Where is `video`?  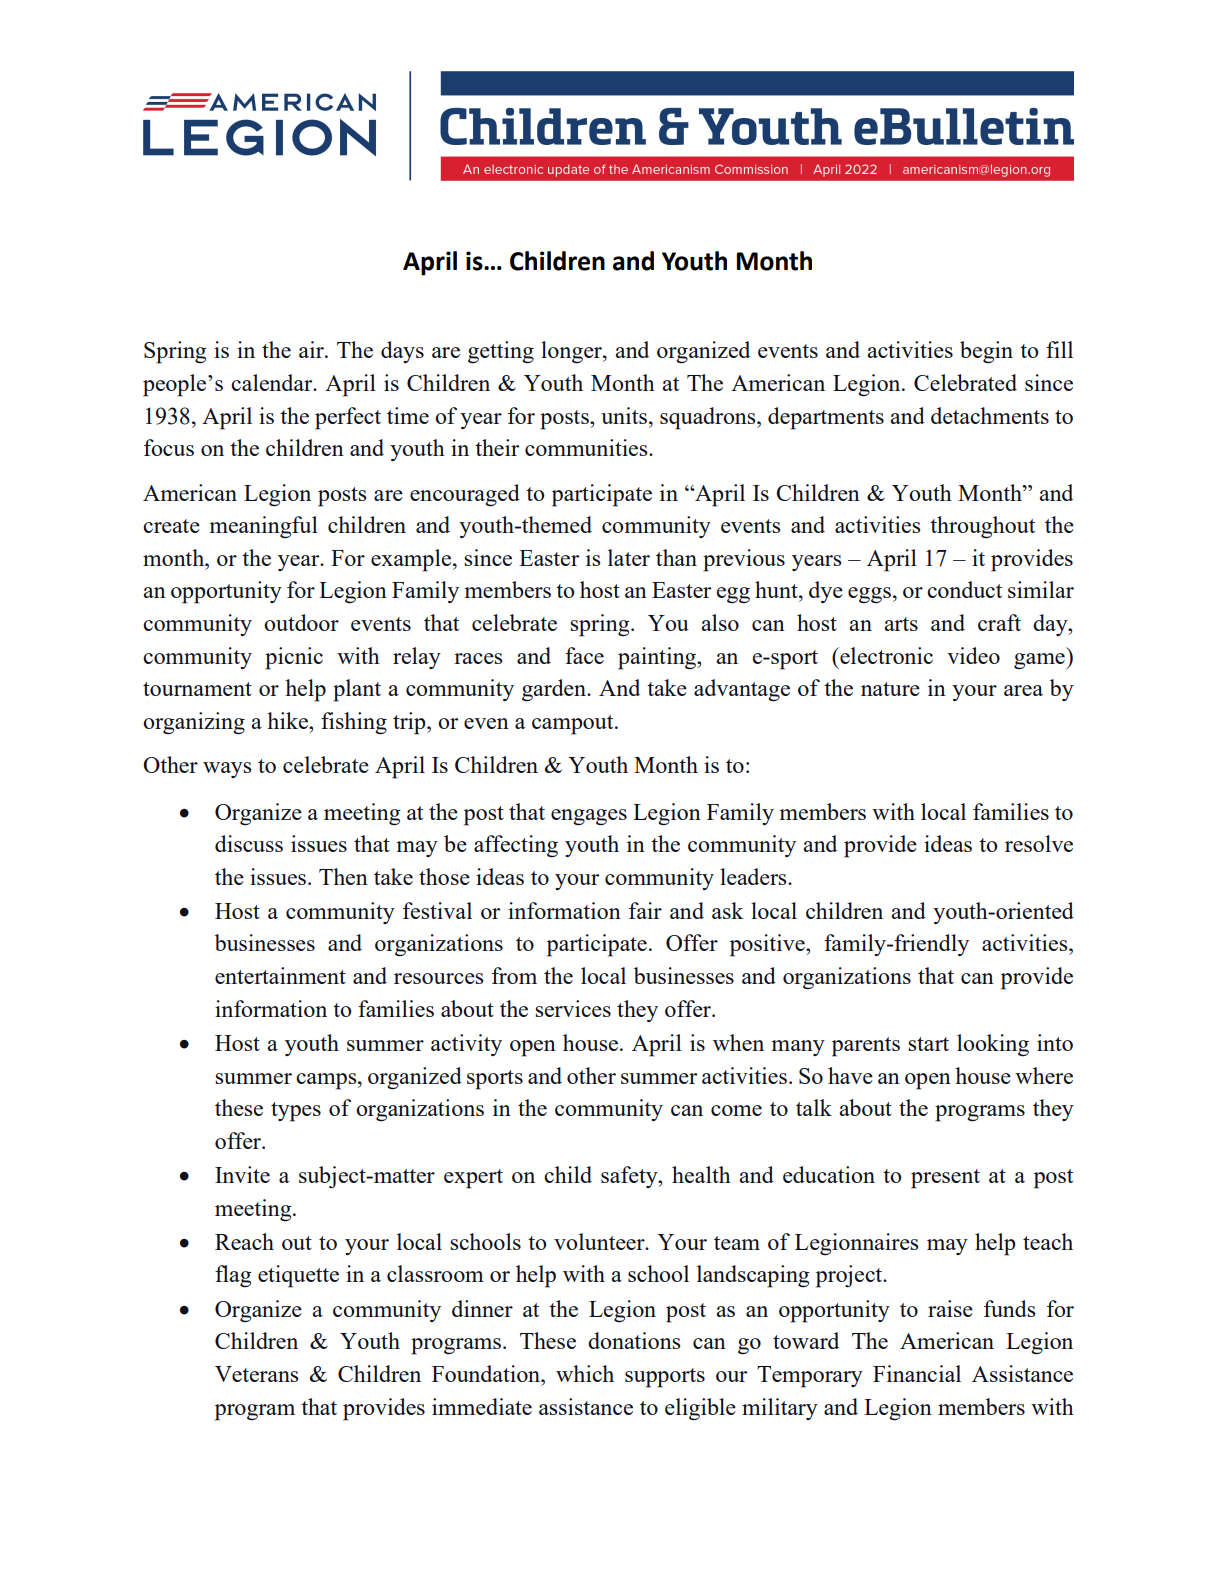 video is located at coordinates (973, 655).
